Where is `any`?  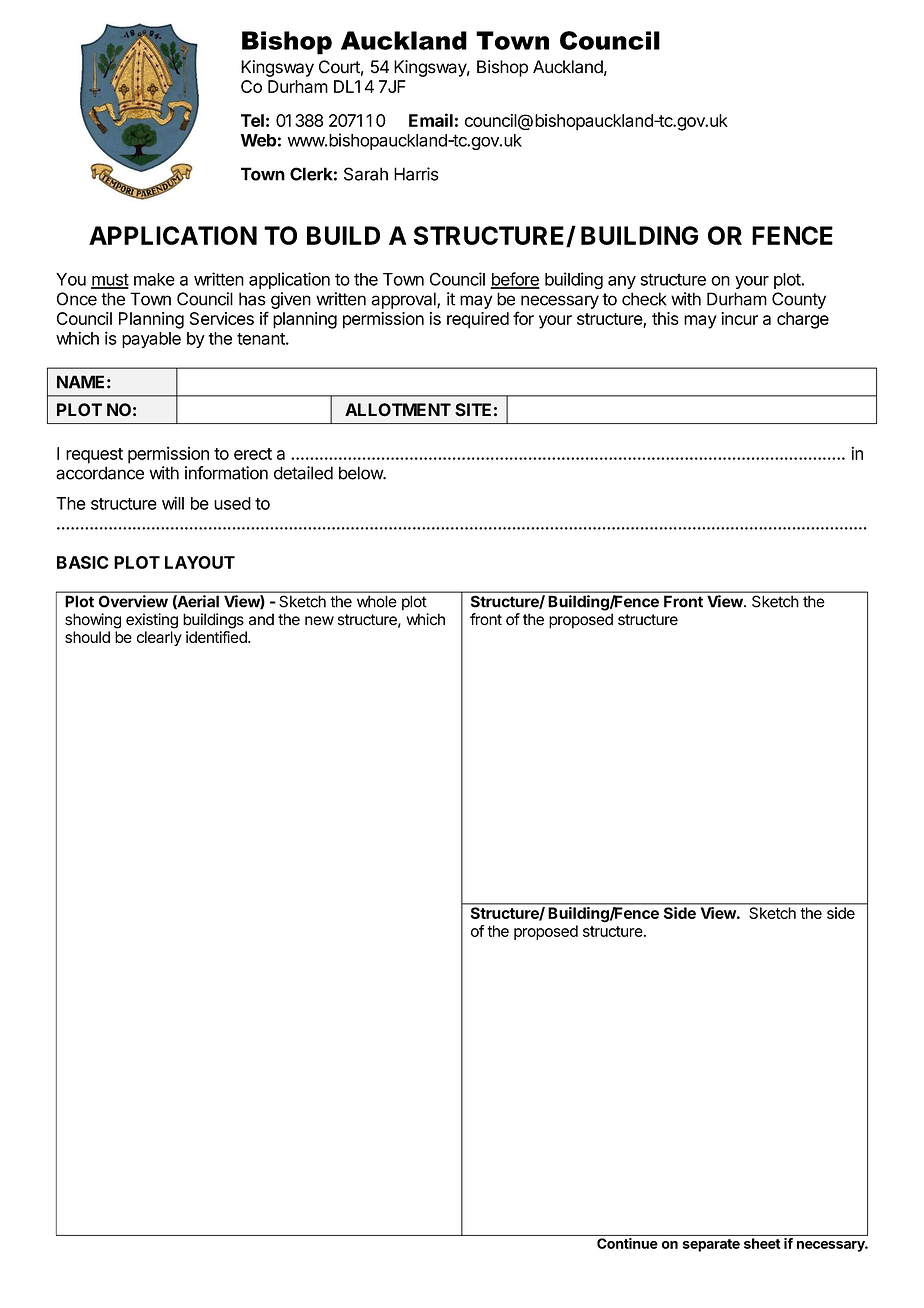
any is located at coordinates (622, 282).
